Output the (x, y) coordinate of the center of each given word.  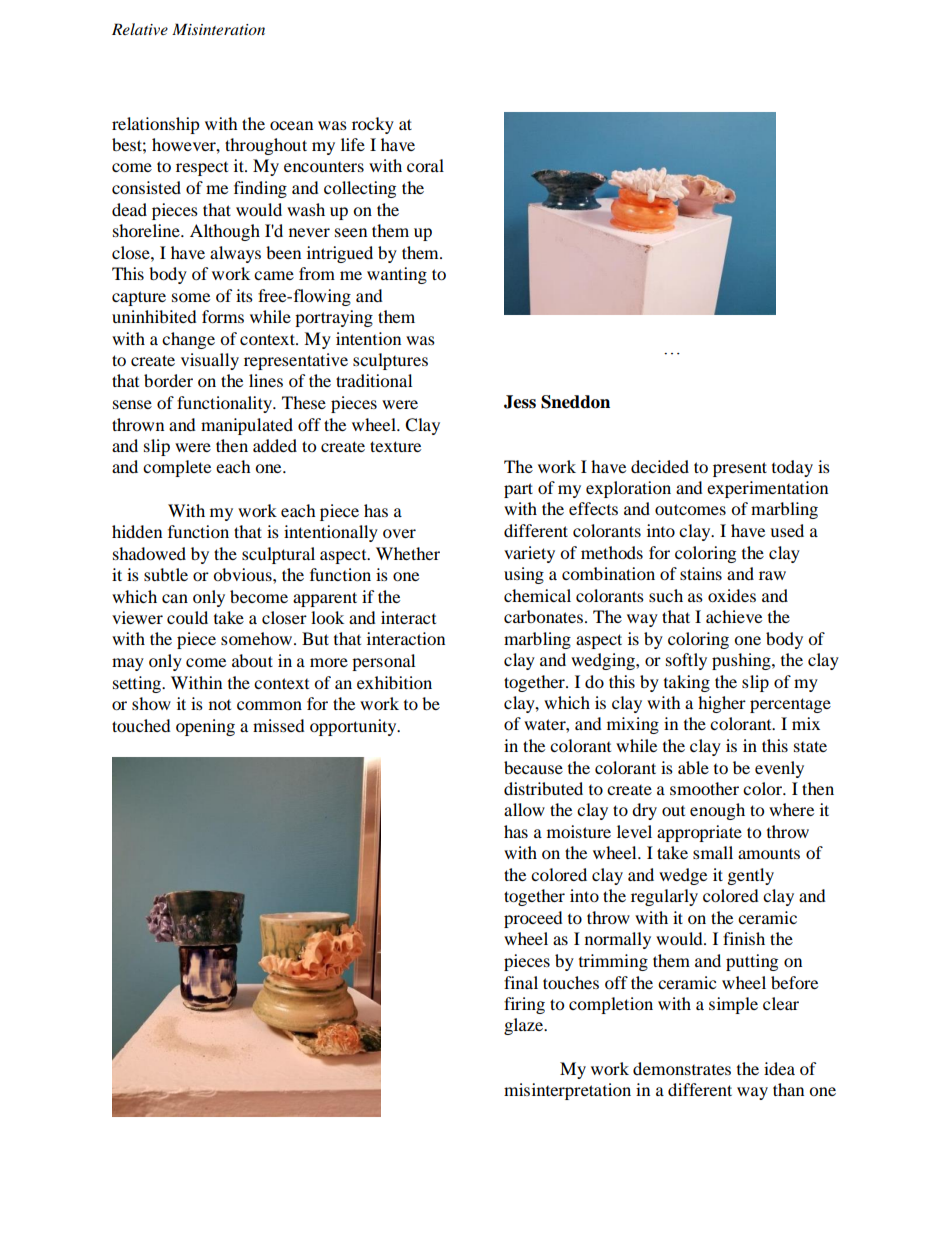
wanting (397, 275)
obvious (243, 574)
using (524, 575)
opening (205, 727)
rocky (373, 125)
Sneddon (575, 402)
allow (524, 809)
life (353, 144)
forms (223, 316)
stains (701, 573)
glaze (525, 1026)
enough (717, 811)
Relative (140, 29)
